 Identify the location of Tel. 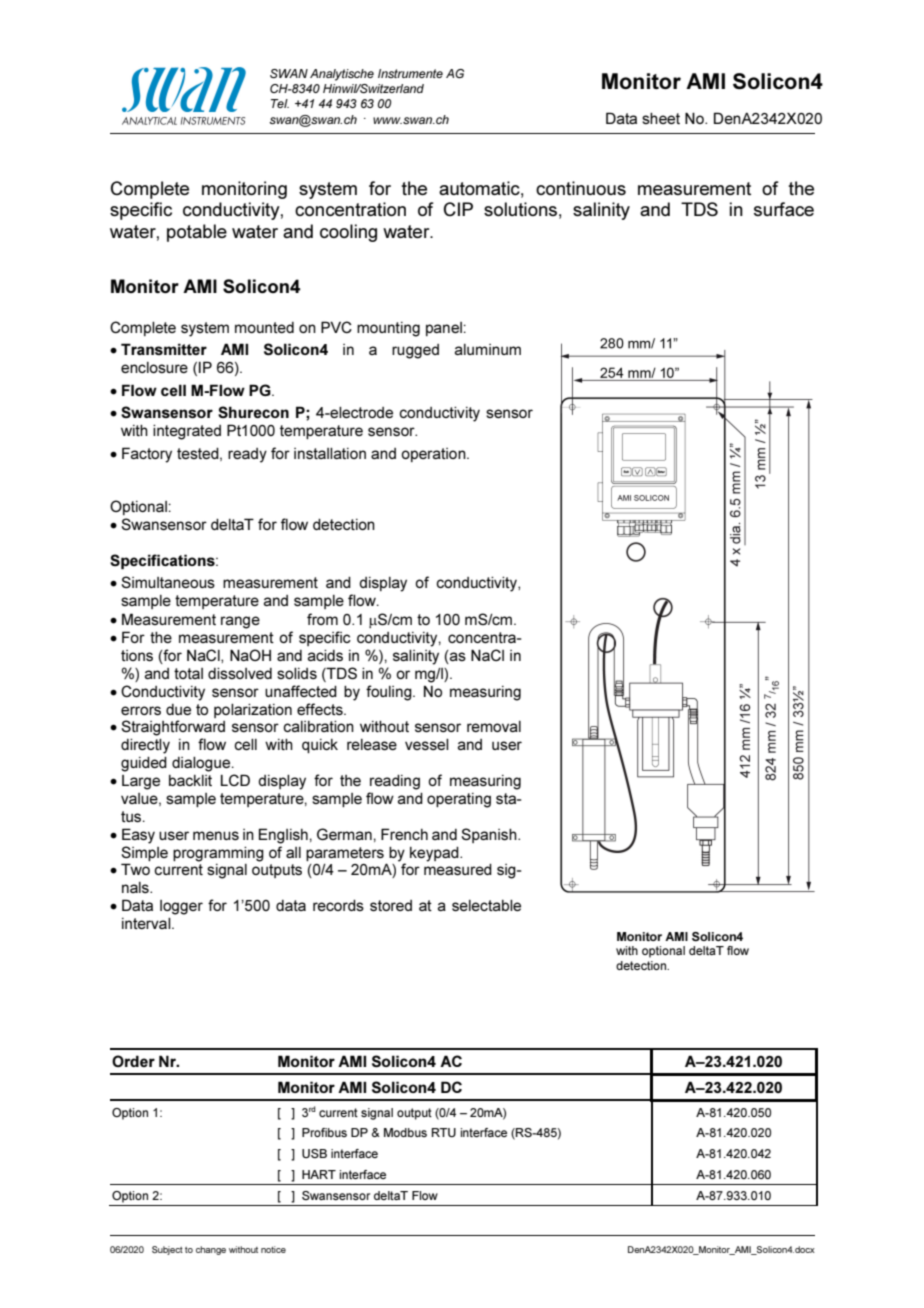
(280, 103).
